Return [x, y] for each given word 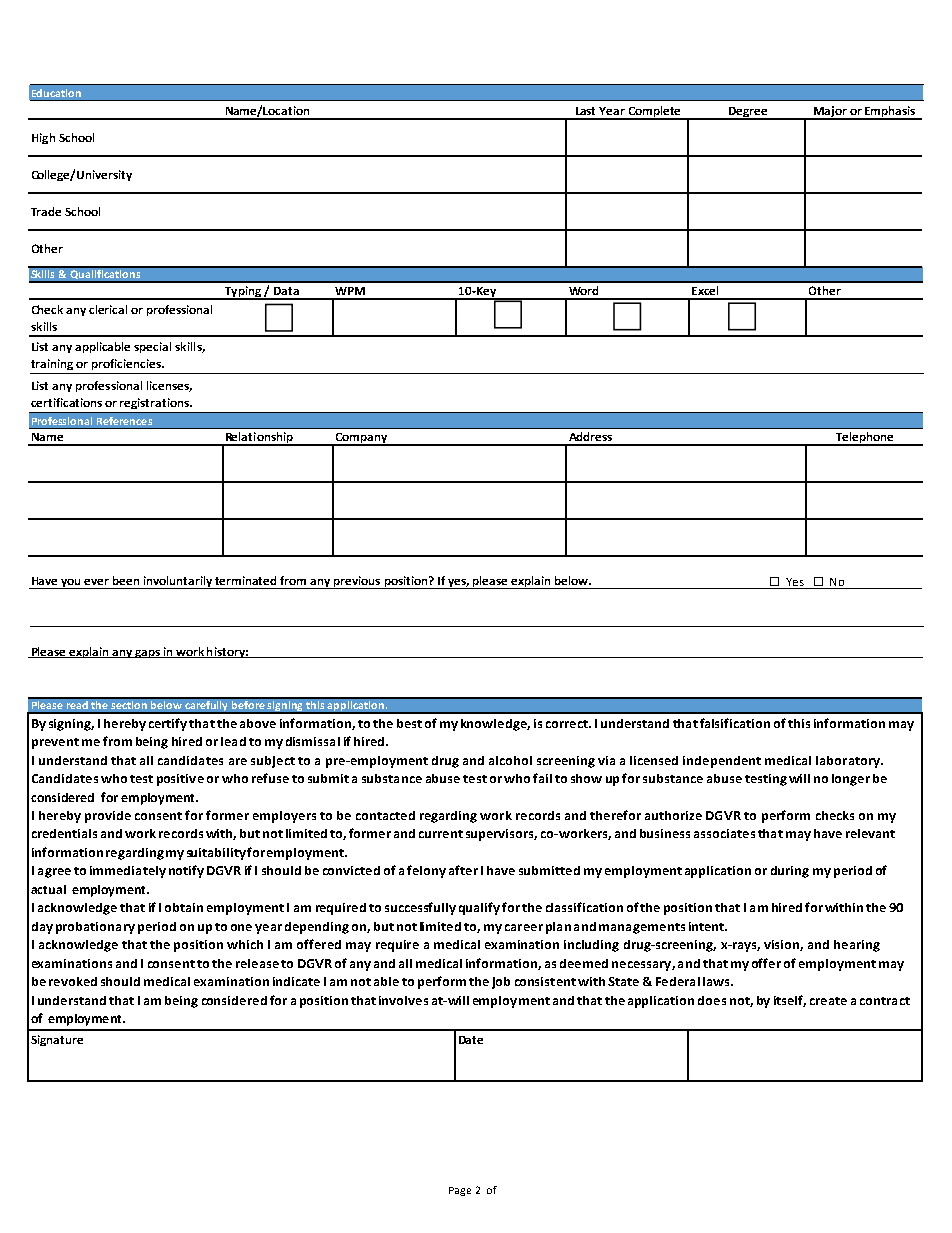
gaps [147, 654]
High [43, 138]
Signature [57, 1040]
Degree [748, 113]
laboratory [849, 762]
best [409, 723]
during [790, 872]
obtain [184, 907]
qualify [479, 908]
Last [585, 111]
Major [830, 112]
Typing [243, 293]
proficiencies [127, 364]
